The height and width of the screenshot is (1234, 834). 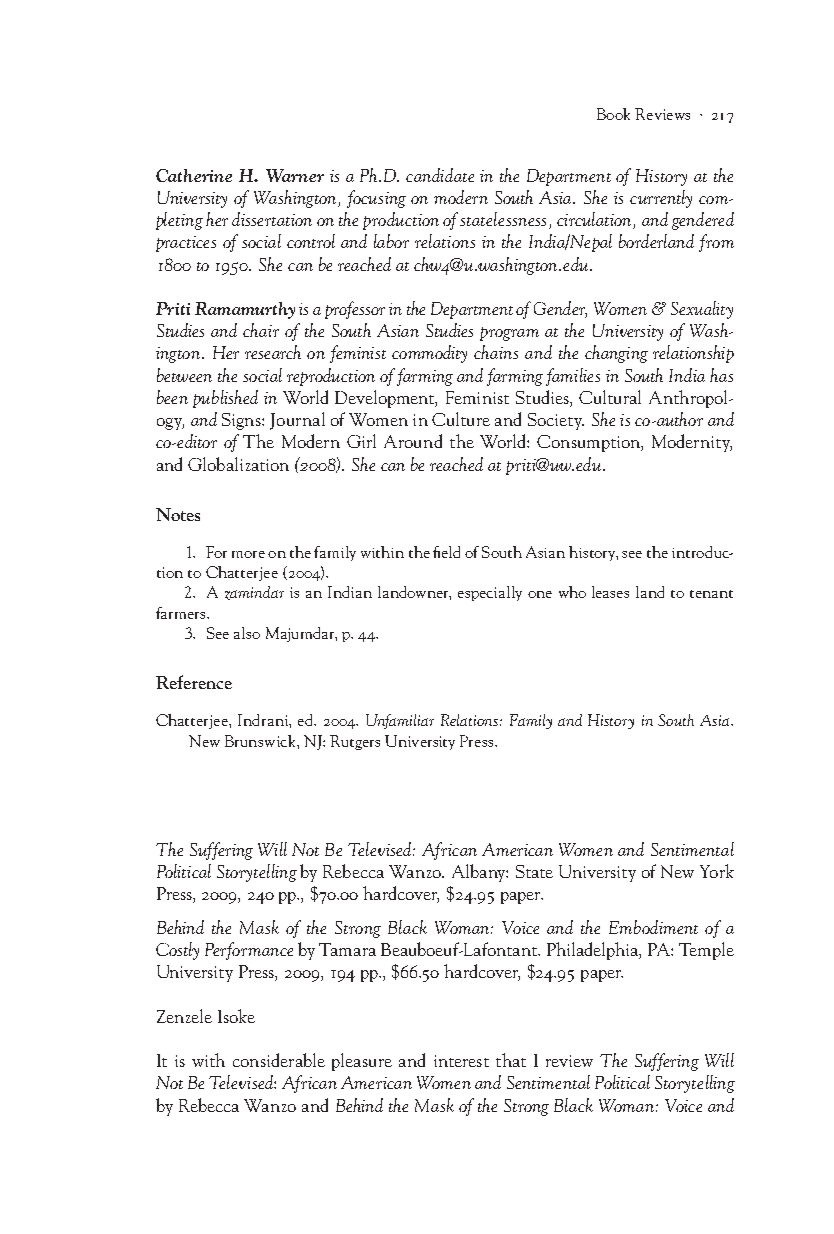 I want to click on Book, so click(x=613, y=114).
